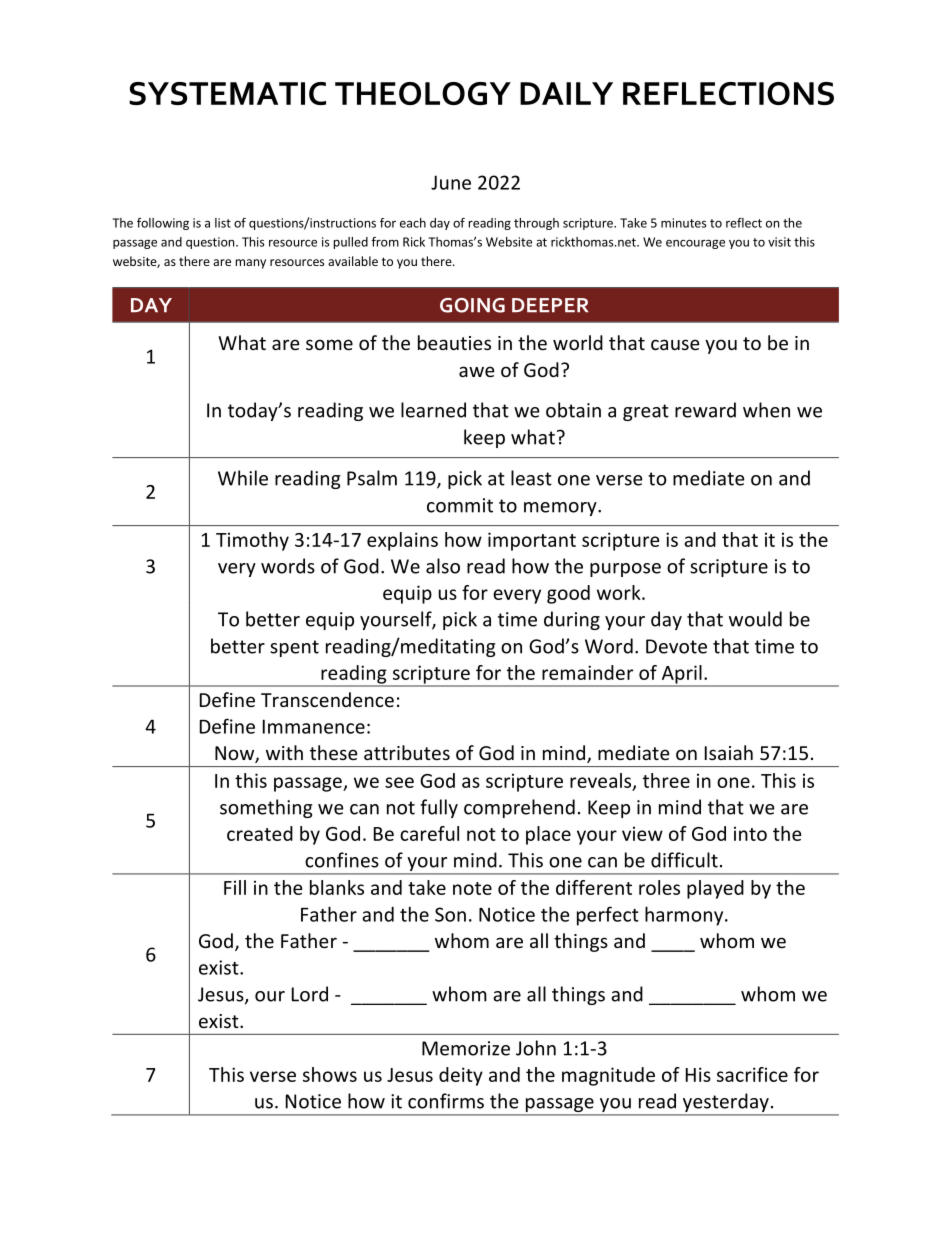 Image resolution: width=952 pixels, height=1233 pixels. What do you see at coordinates (330, 1074) in the screenshot?
I see `shows` at bounding box center [330, 1074].
